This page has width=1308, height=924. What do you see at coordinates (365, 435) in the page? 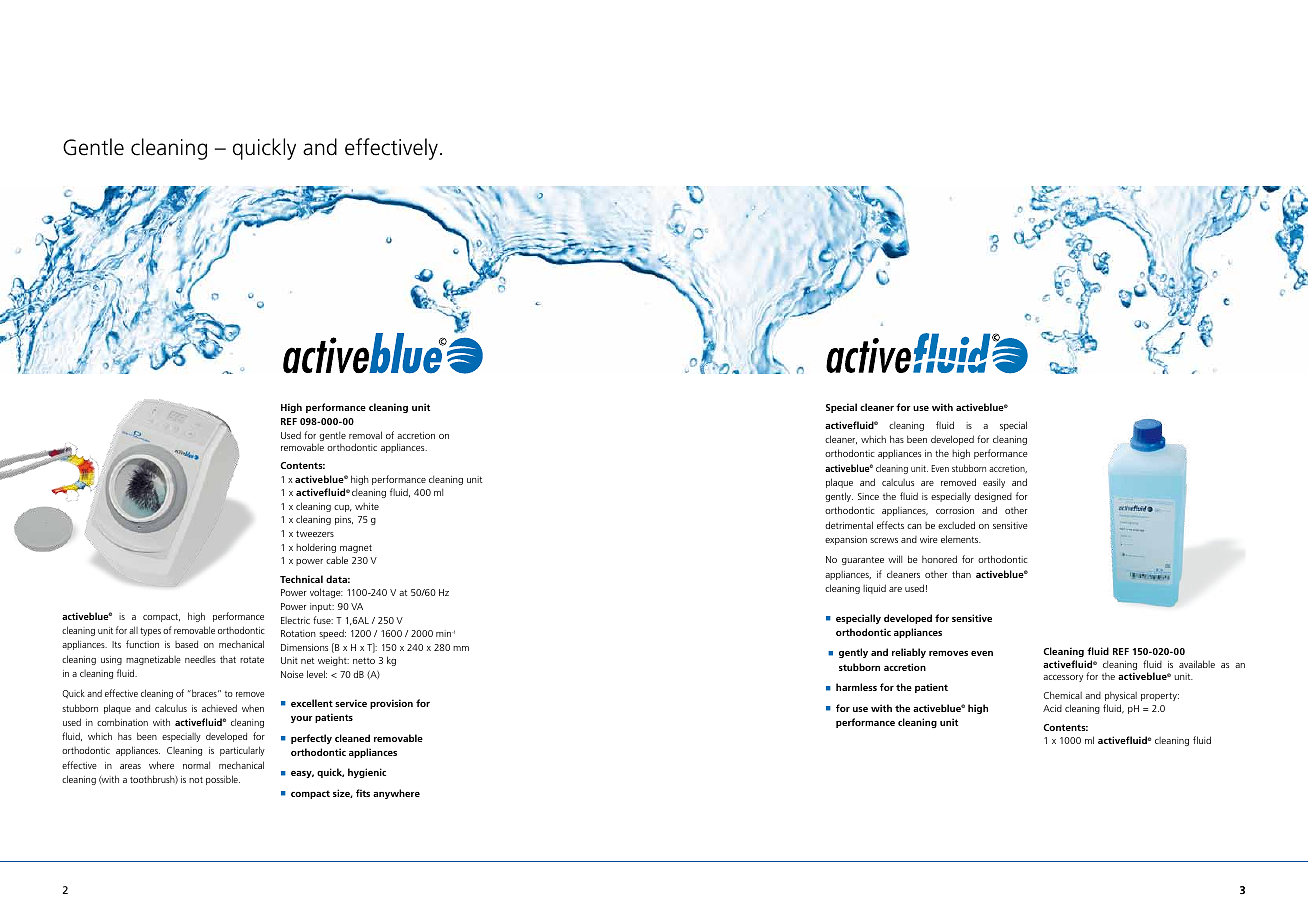
I see `removal` at bounding box center [365, 435].
